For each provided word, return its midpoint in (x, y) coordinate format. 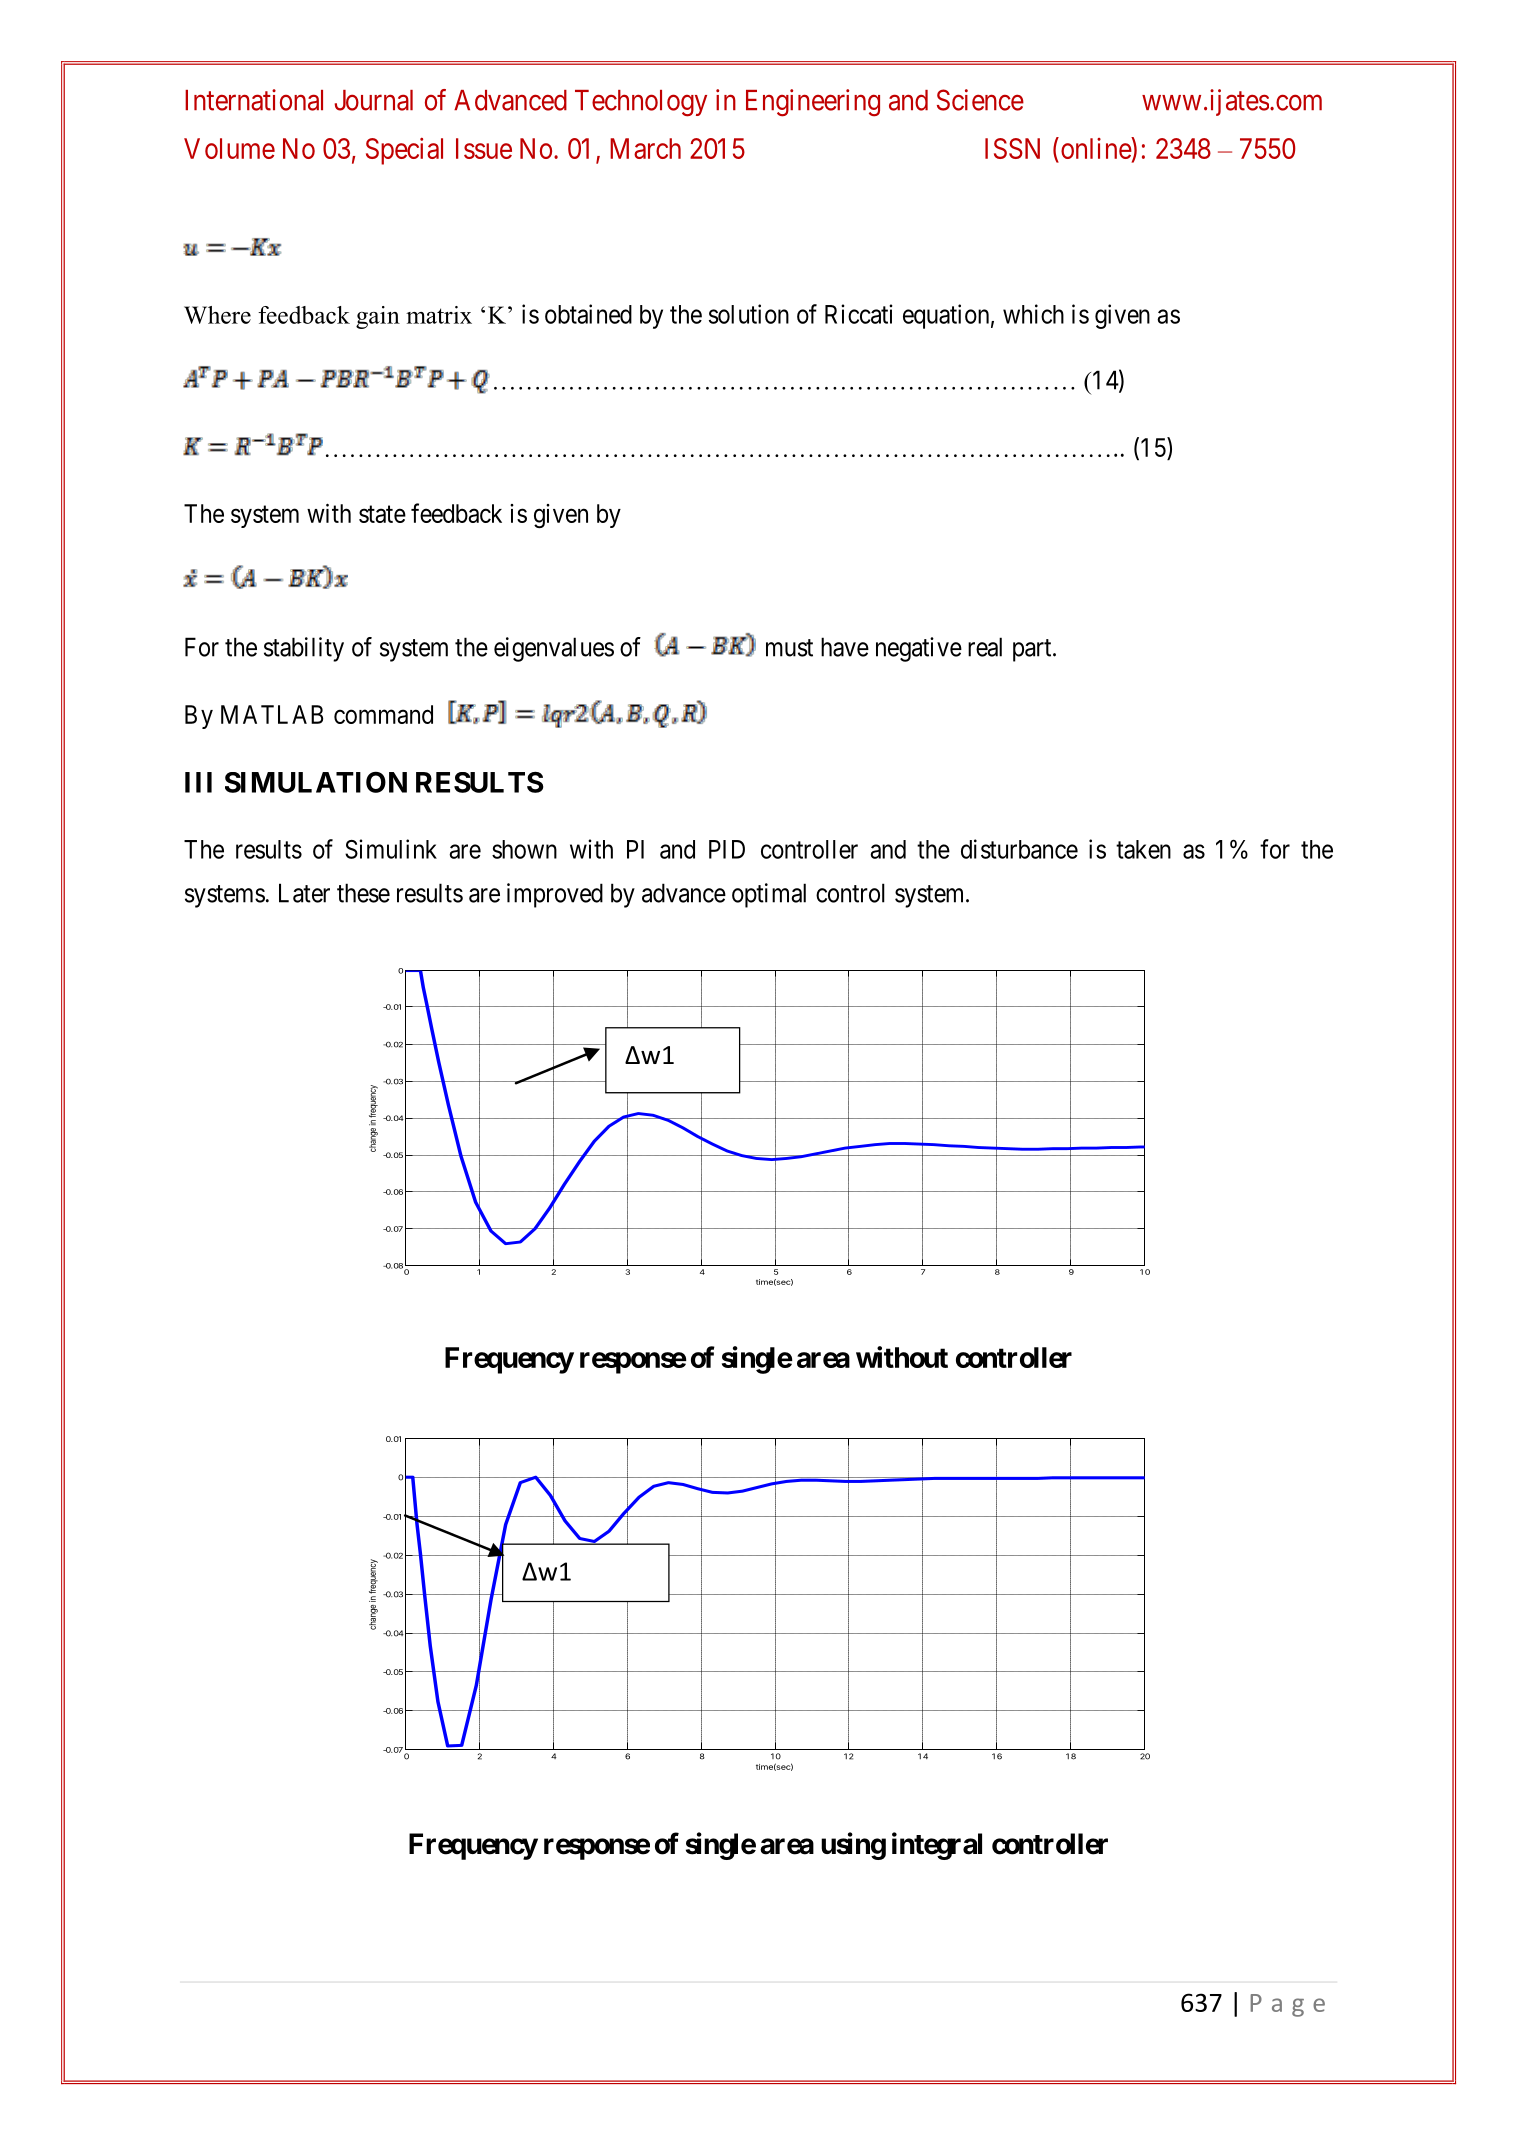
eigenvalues (554, 649)
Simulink (391, 849)
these (363, 893)
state (382, 514)
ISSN (1012, 148)
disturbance (1019, 849)
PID (727, 849)
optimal (769, 895)
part (1033, 650)
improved (555, 895)
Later (304, 893)
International (254, 100)
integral (937, 1846)
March (645, 148)
